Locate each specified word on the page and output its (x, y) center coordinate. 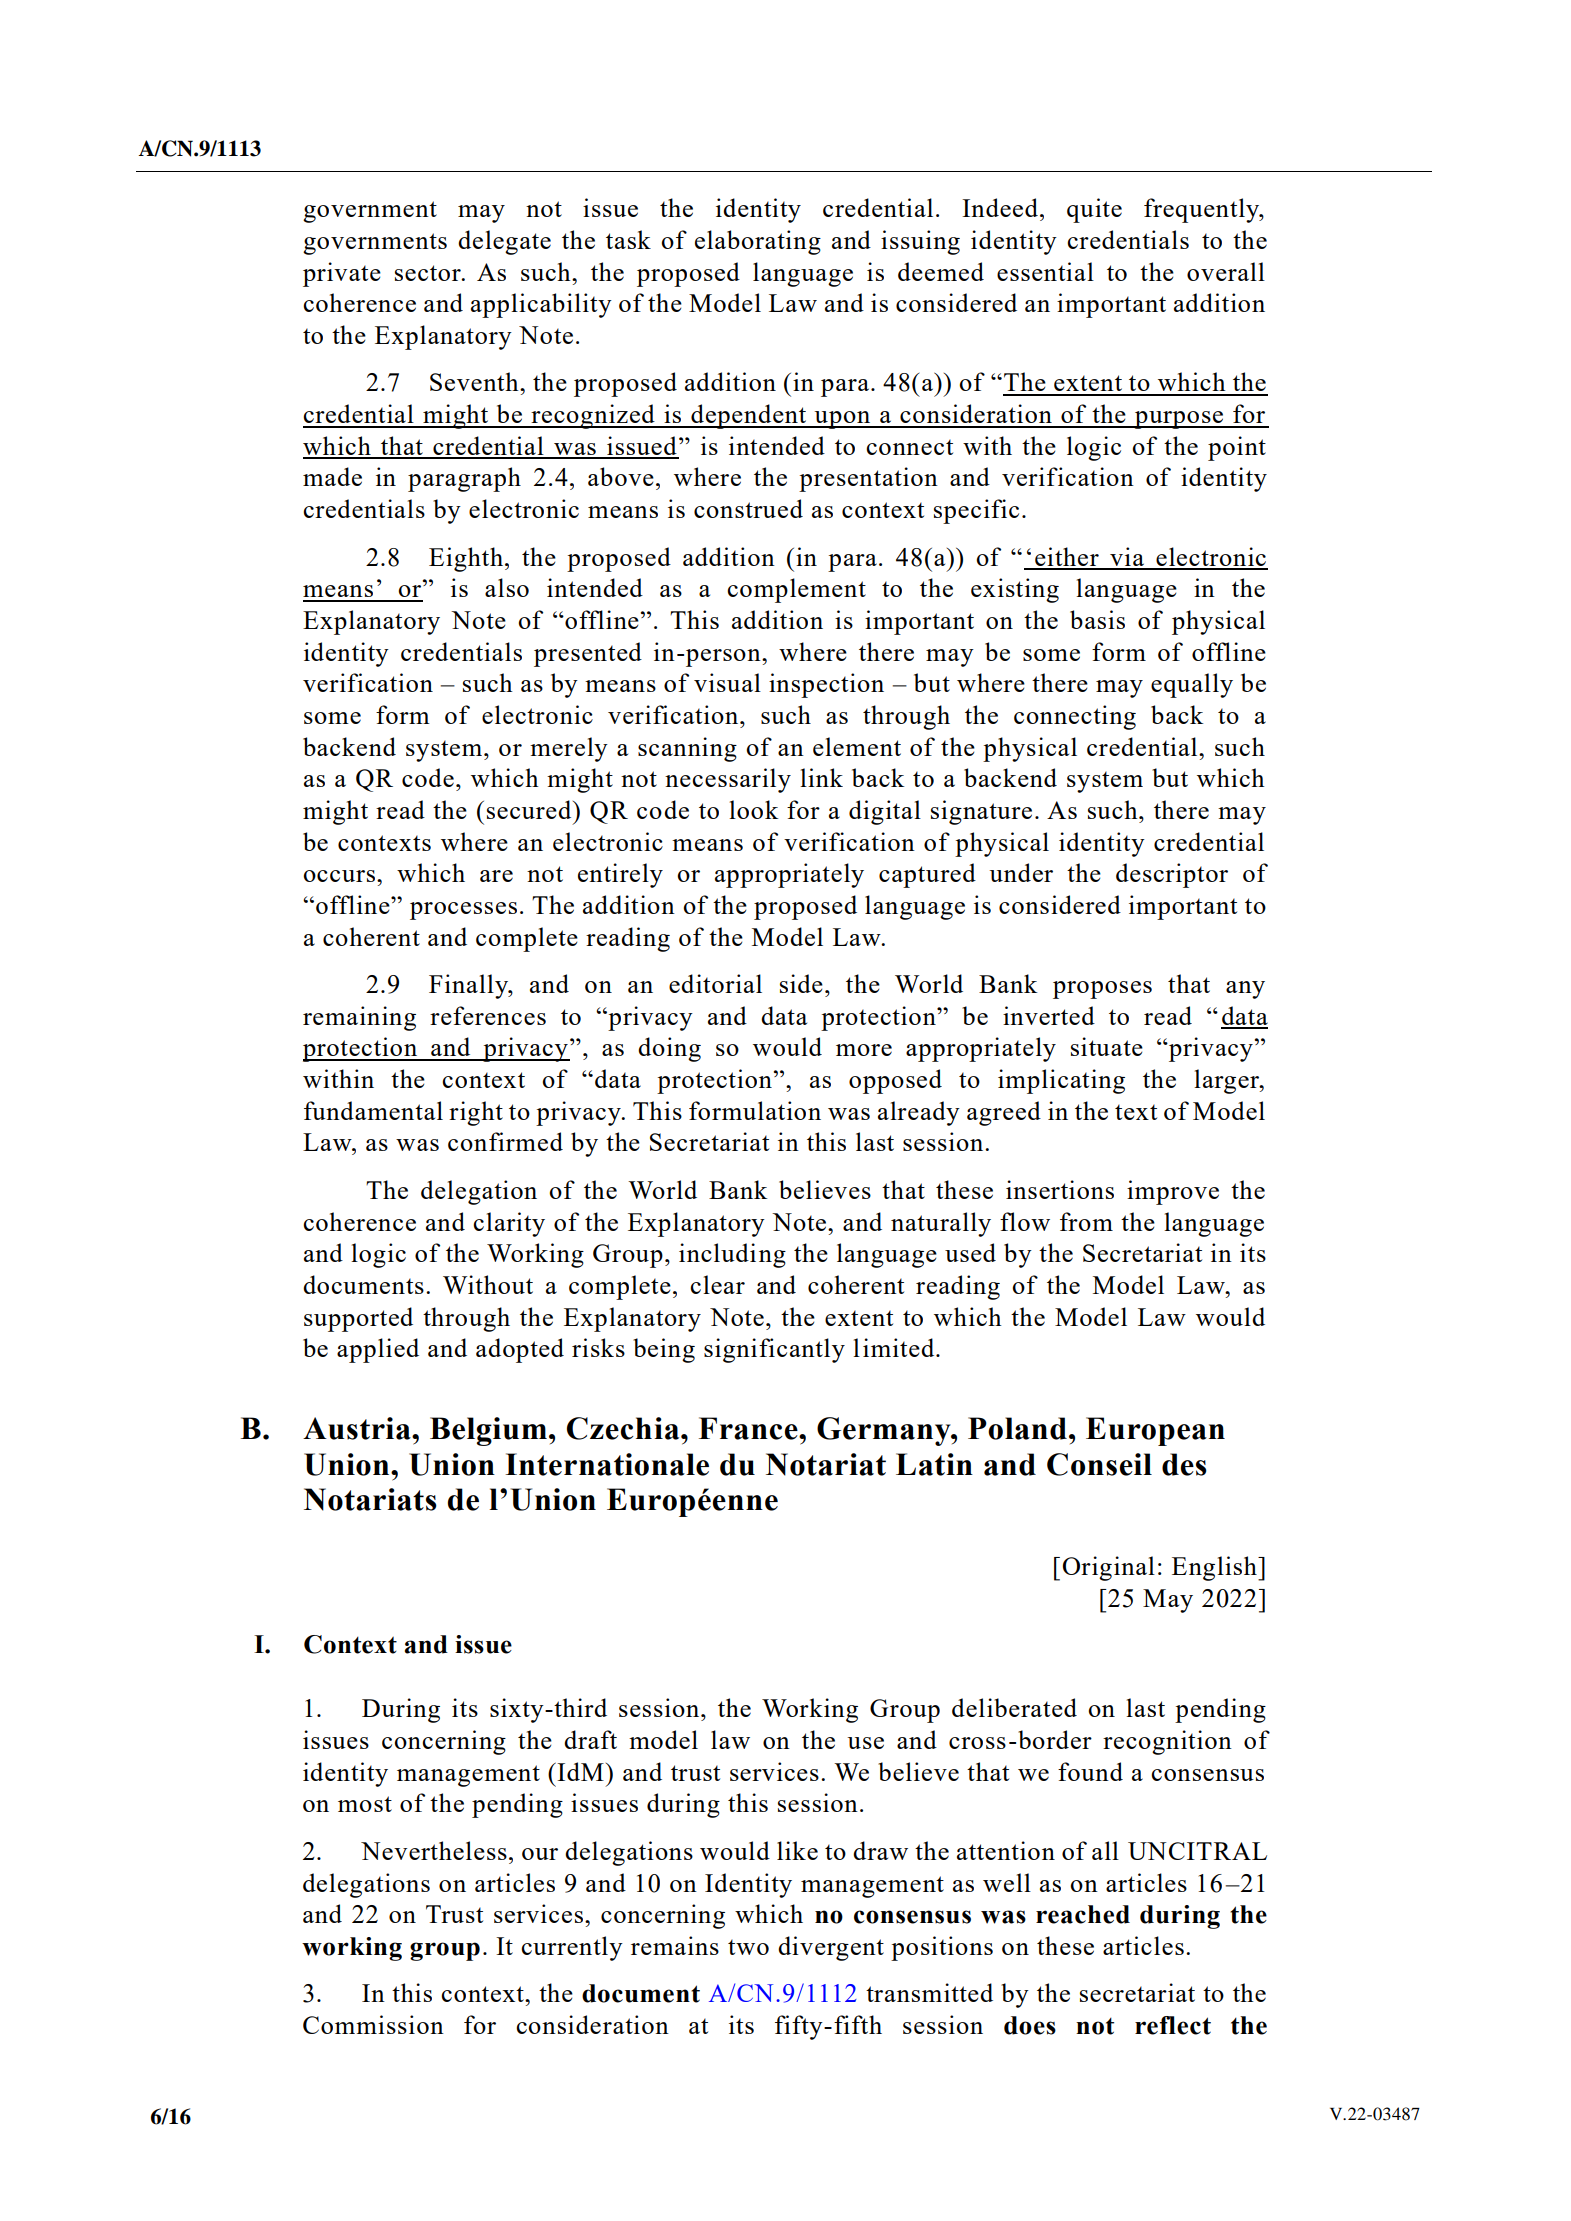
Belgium (488, 1431)
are (496, 876)
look (753, 809)
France (749, 1428)
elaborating (758, 242)
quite (1094, 210)
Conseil (1099, 1464)
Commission (373, 2024)
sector (429, 273)
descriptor (1172, 875)
